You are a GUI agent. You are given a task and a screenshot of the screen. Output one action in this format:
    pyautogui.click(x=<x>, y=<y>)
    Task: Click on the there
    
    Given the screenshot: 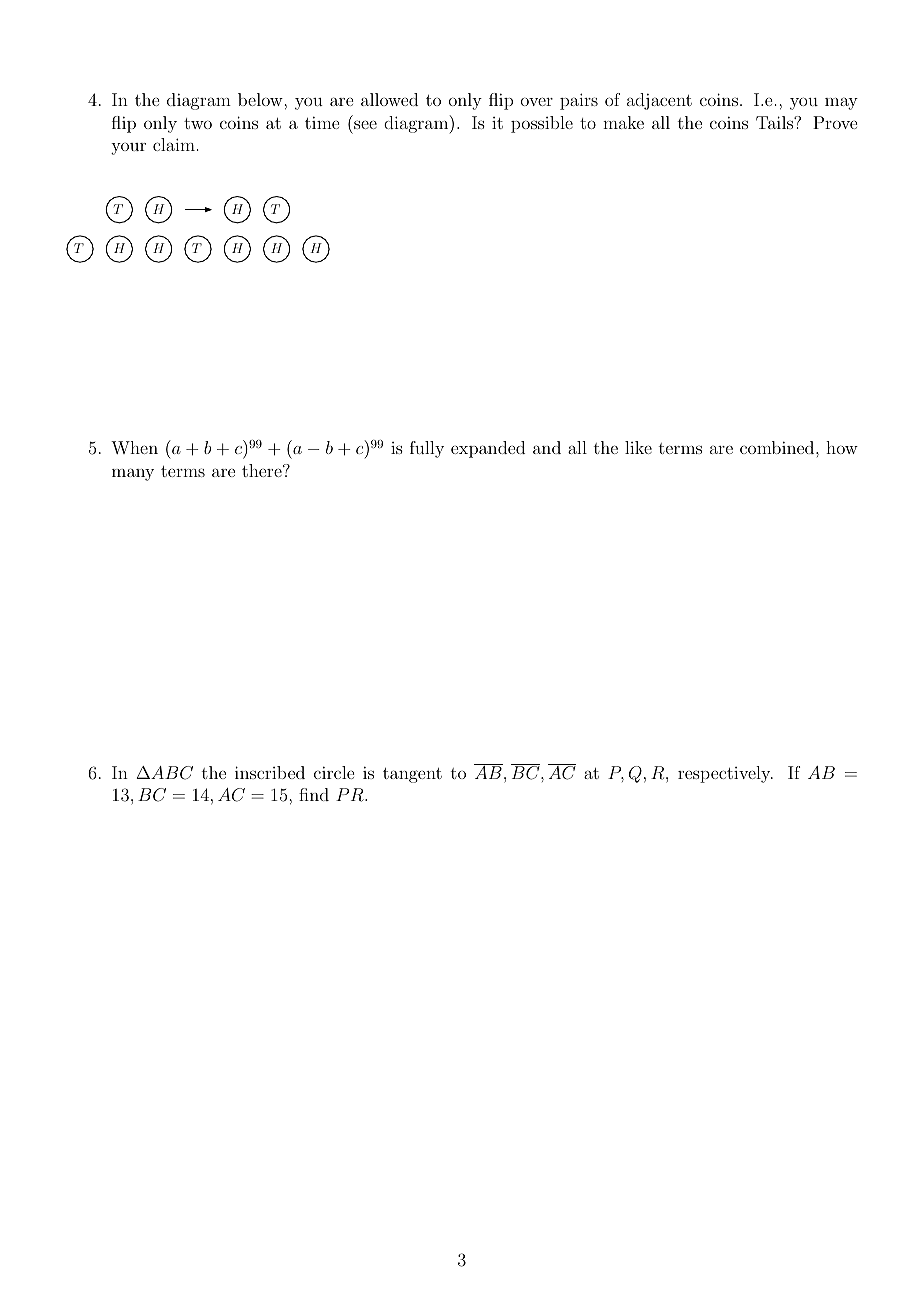 What is the action you would take?
    pyautogui.click(x=263, y=470)
